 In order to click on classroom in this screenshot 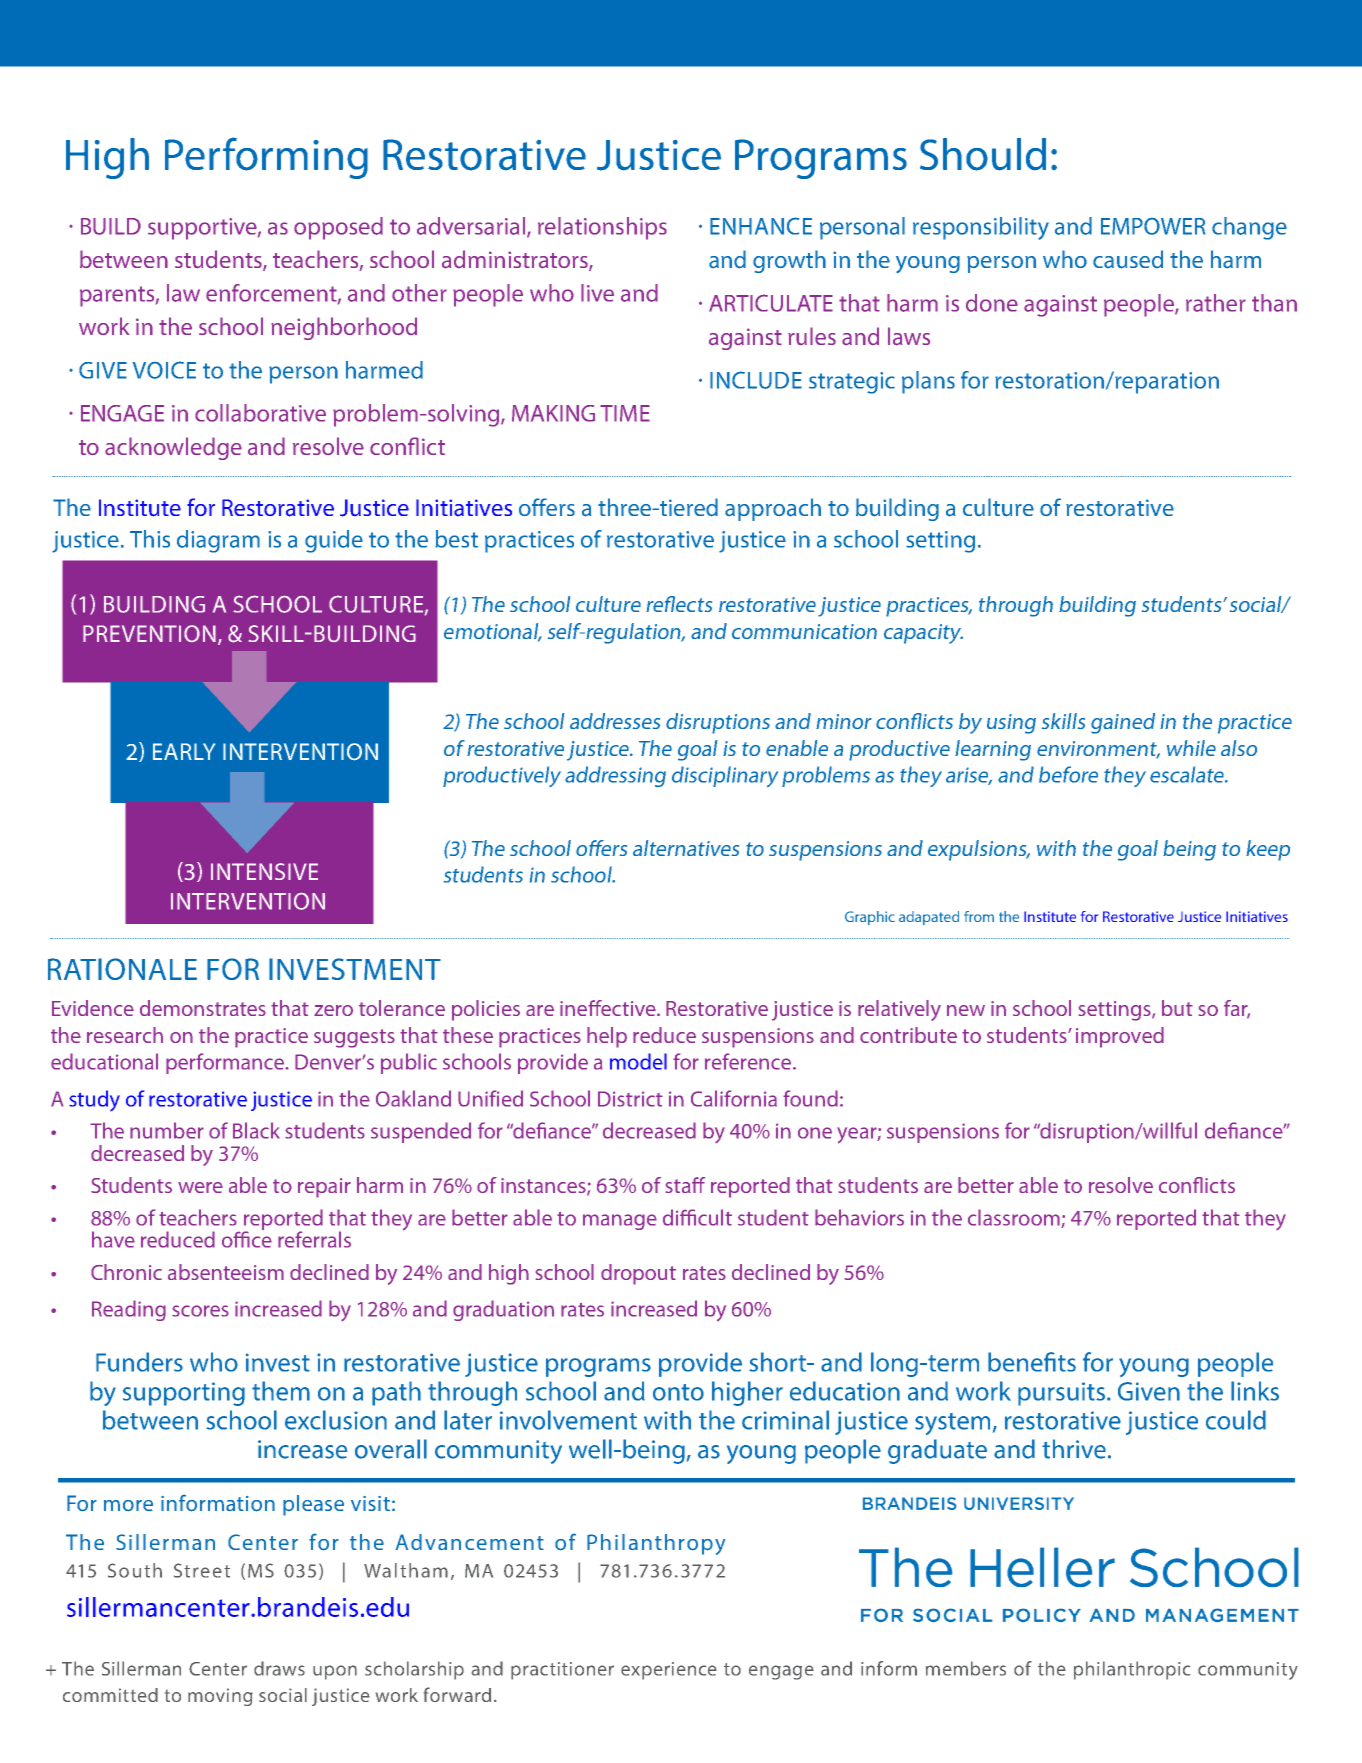, I will do `click(1015, 1218)`.
